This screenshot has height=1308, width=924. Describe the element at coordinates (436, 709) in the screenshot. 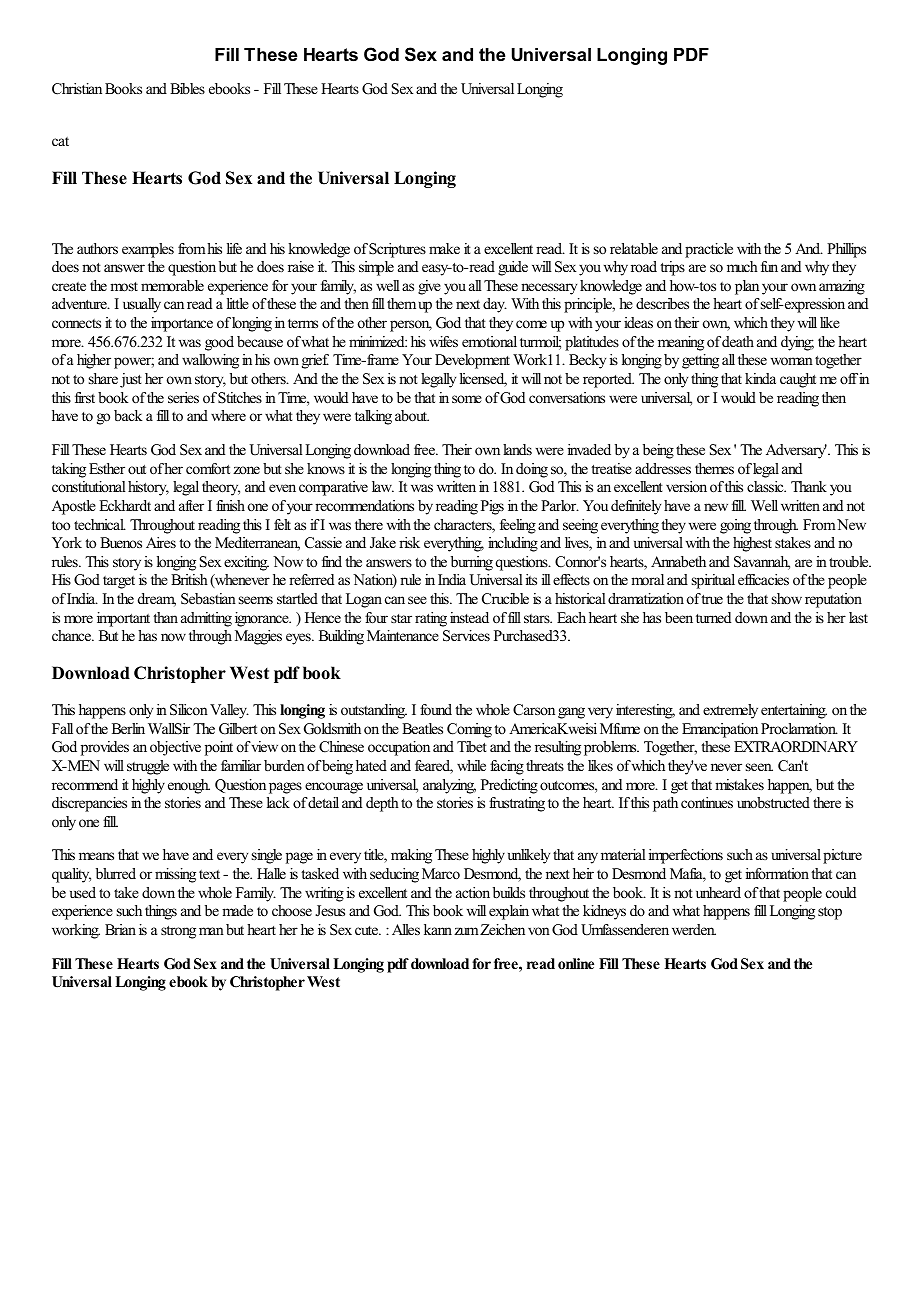

I see `found` at that location.
